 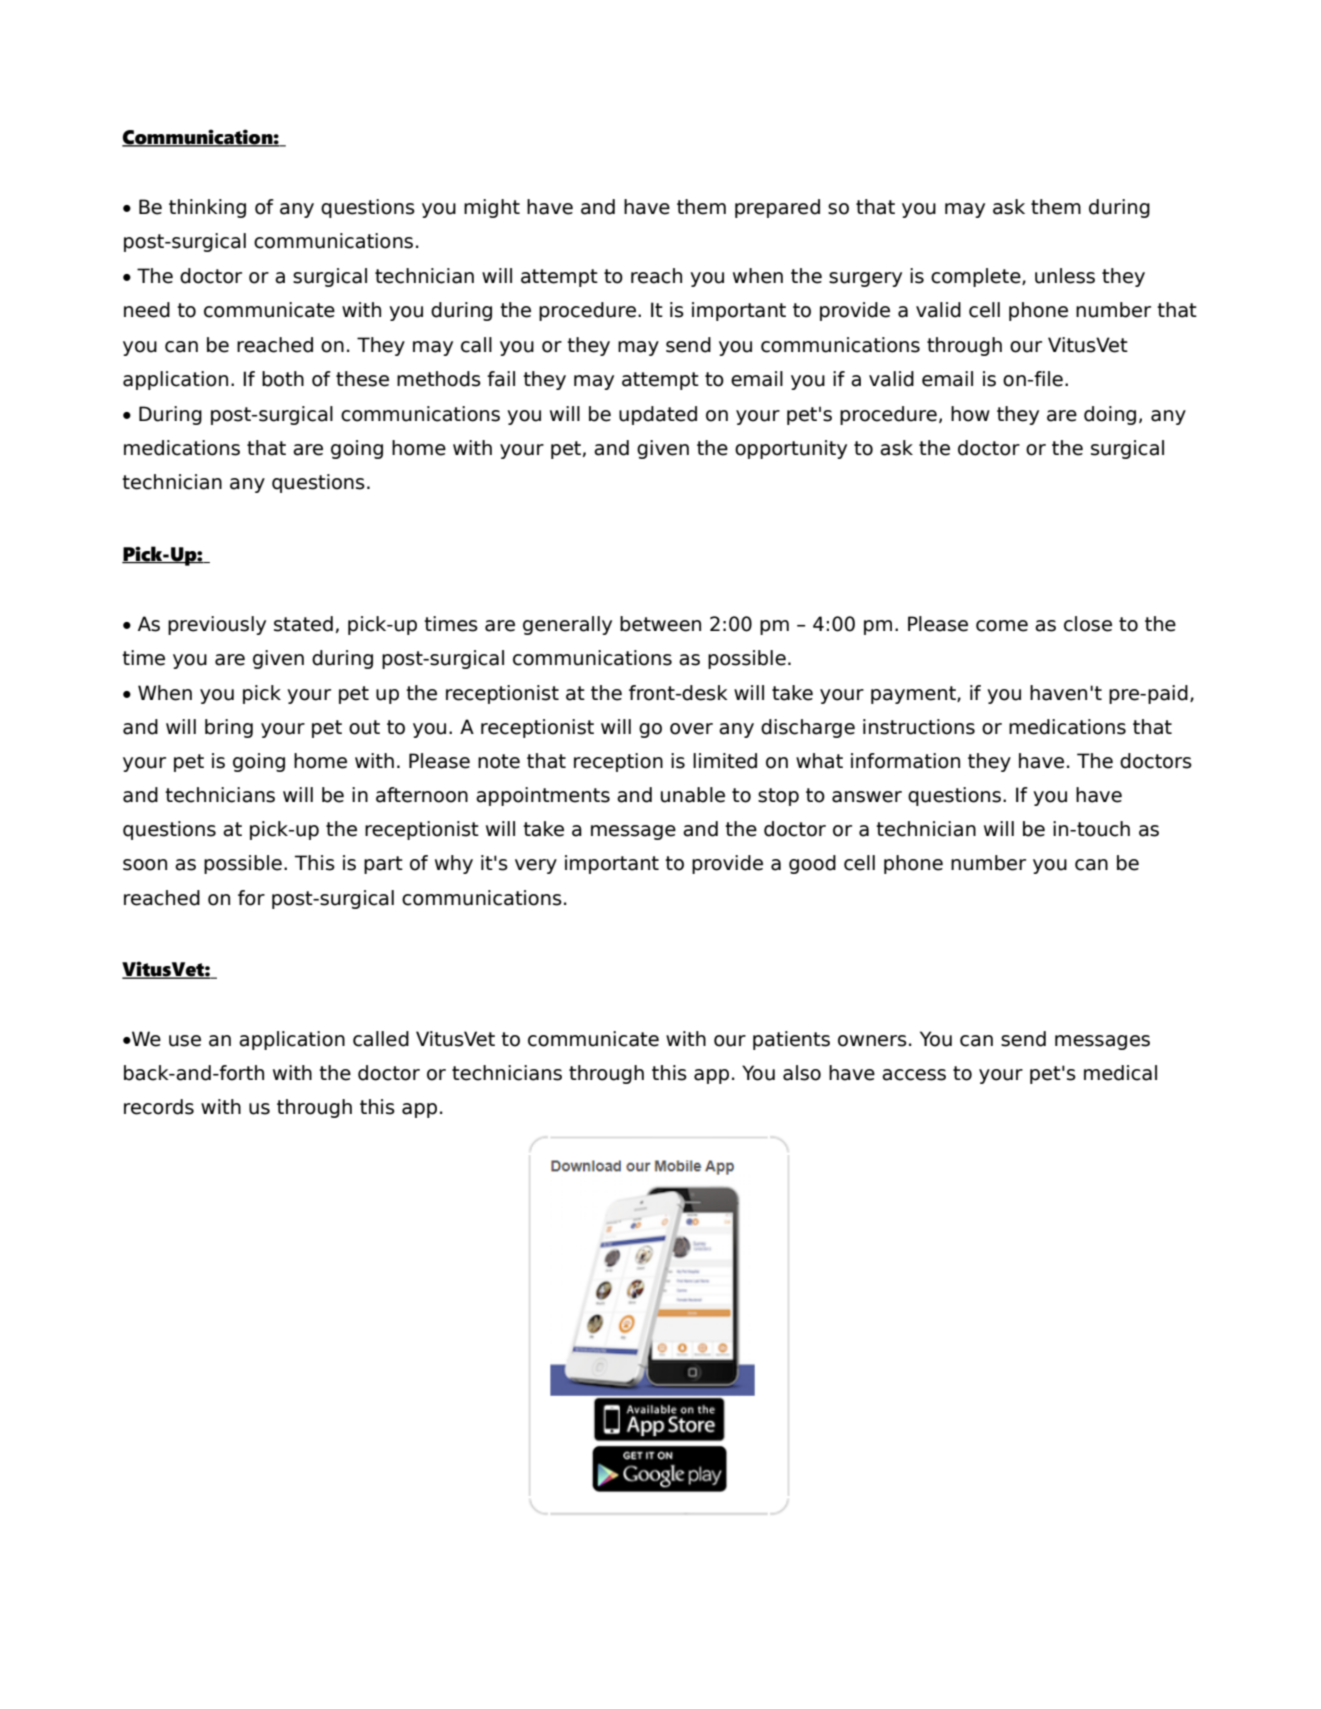 I want to click on thinking, so click(x=207, y=208).
